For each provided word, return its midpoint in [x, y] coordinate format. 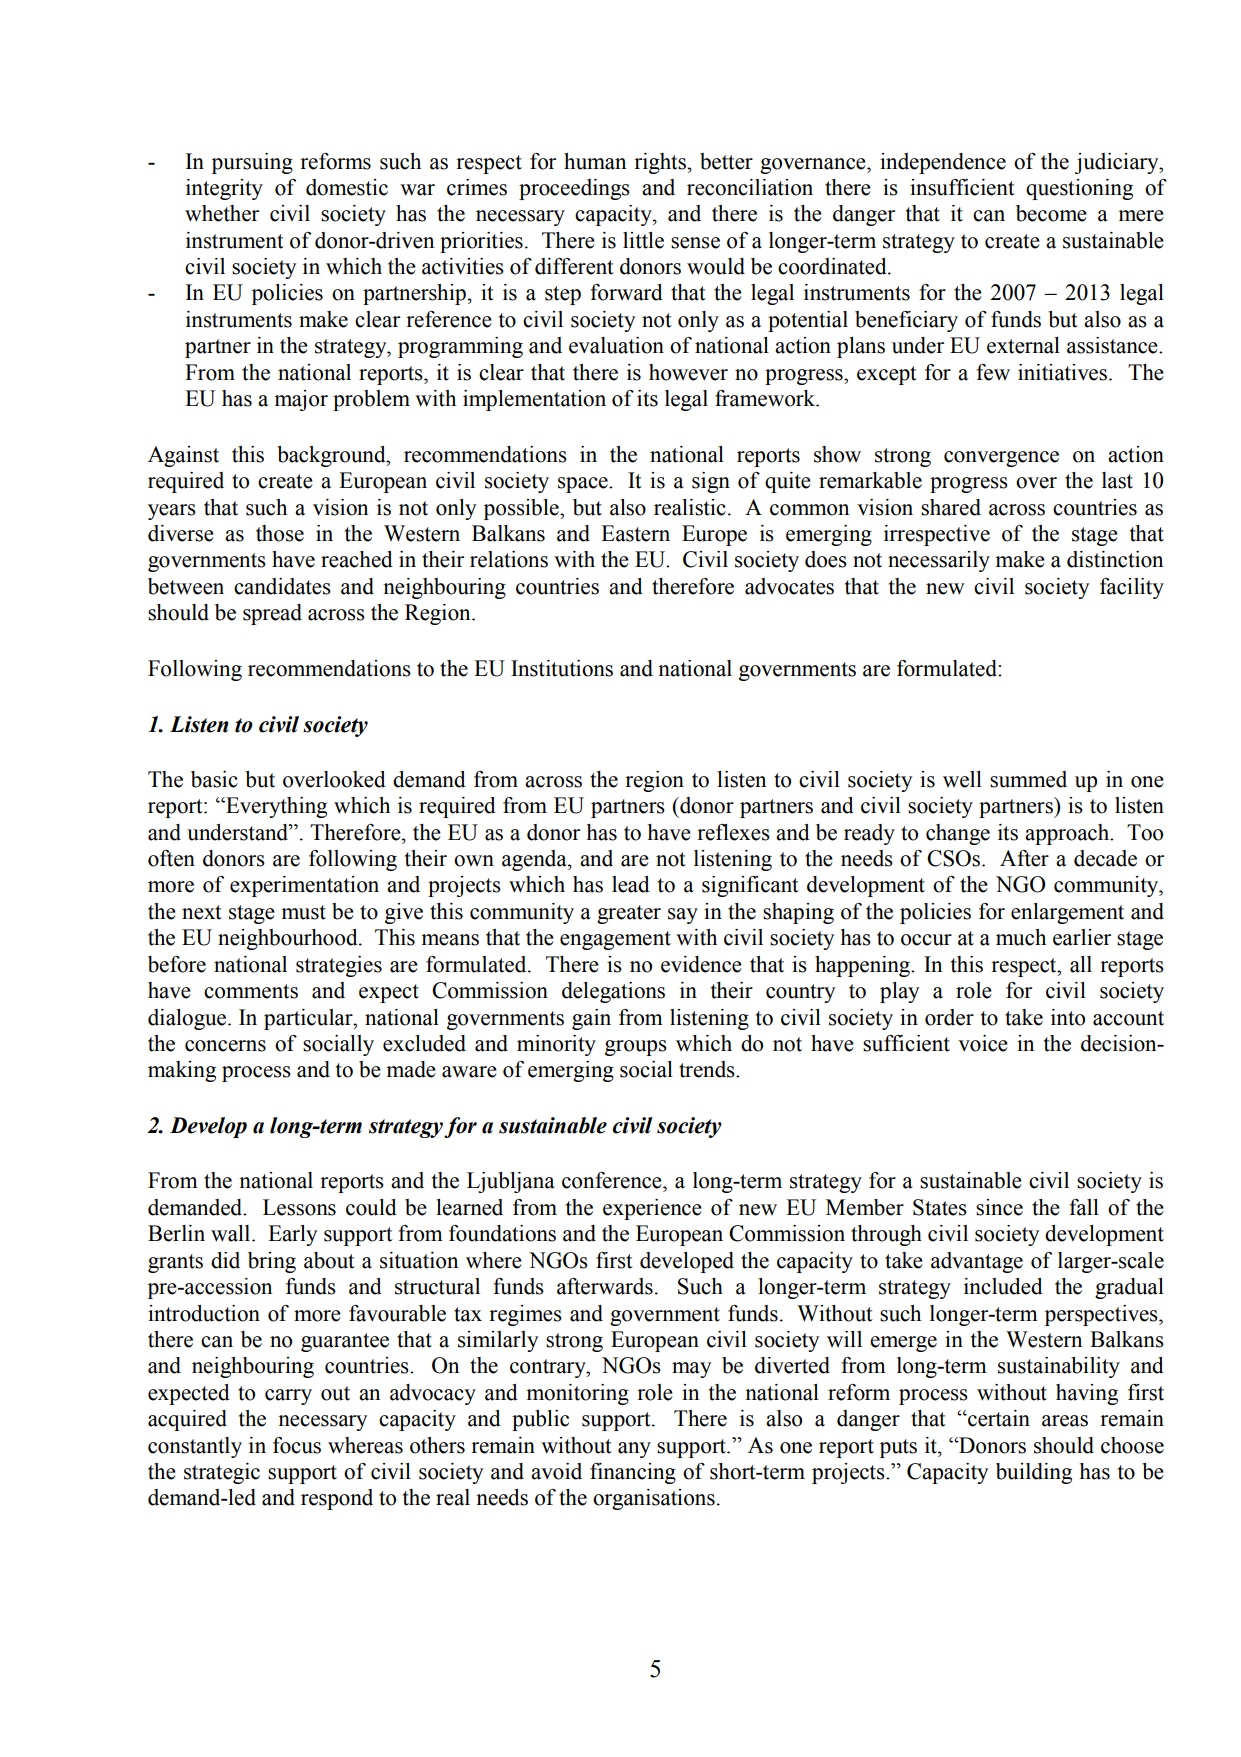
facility [1132, 588]
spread [272, 614]
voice [983, 1043]
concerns [225, 1046]
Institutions [562, 668]
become [1051, 213]
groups [636, 1048]
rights [660, 163]
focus [297, 1445]
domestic [347, 187]
